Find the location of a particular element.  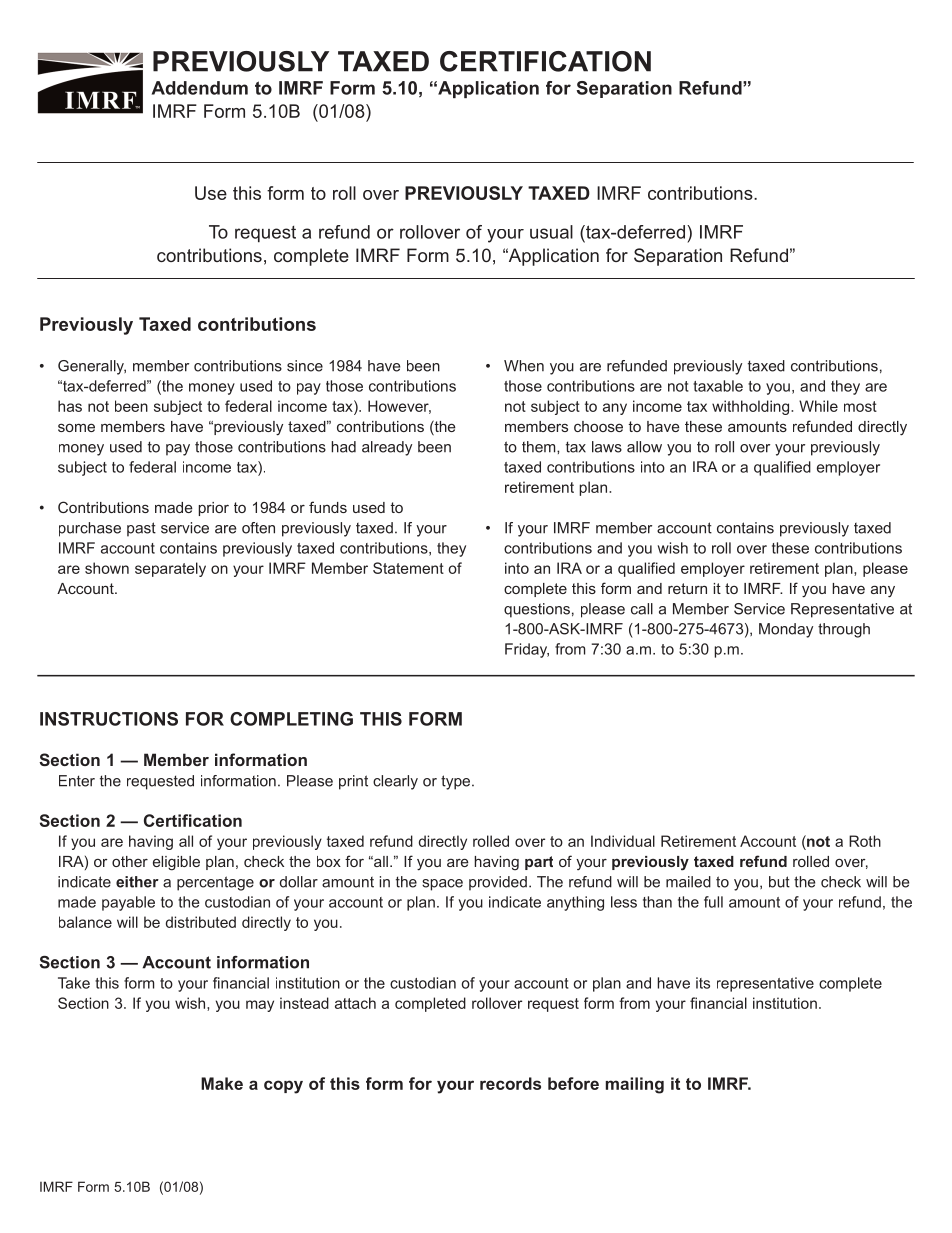

Make is located at coordinates (222, 1083).
